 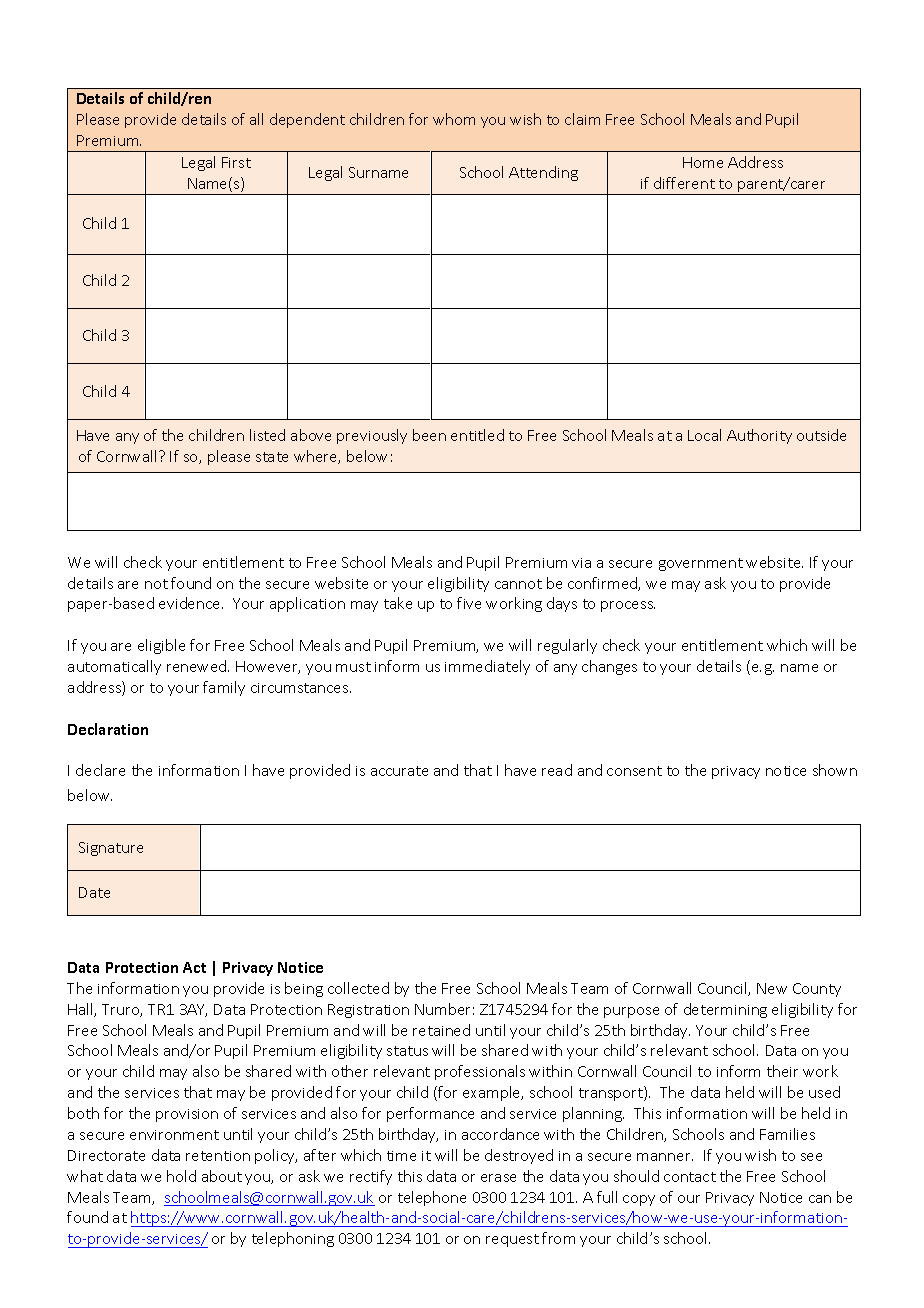 What do you see at coordinates (703, 162) in the screenshot?
I see `Home` at bounding box center [703, 162].
